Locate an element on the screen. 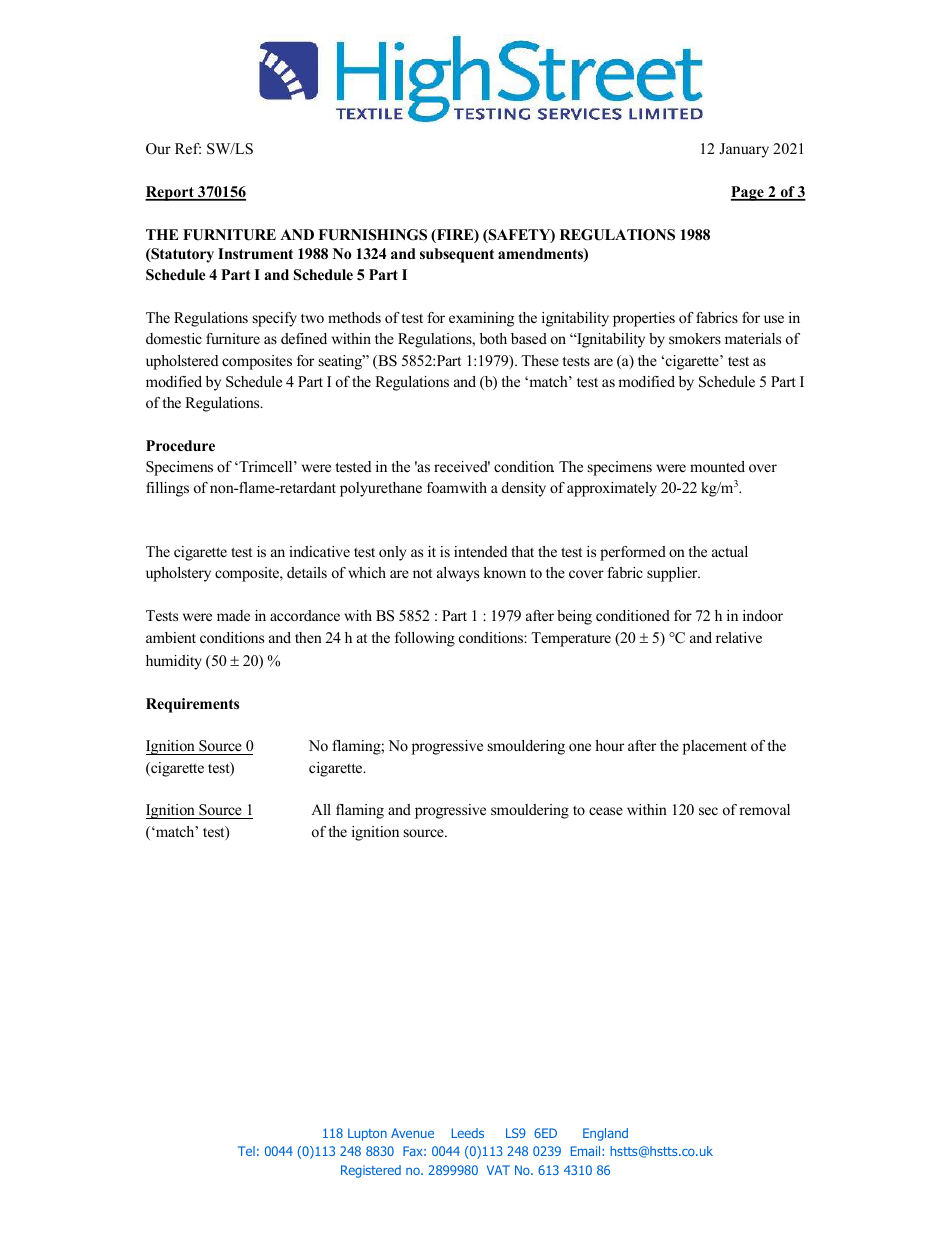 Image resolution: width=952 pixels, height=1233 pixels. Leeds is located at coordinates (468, 1133).
